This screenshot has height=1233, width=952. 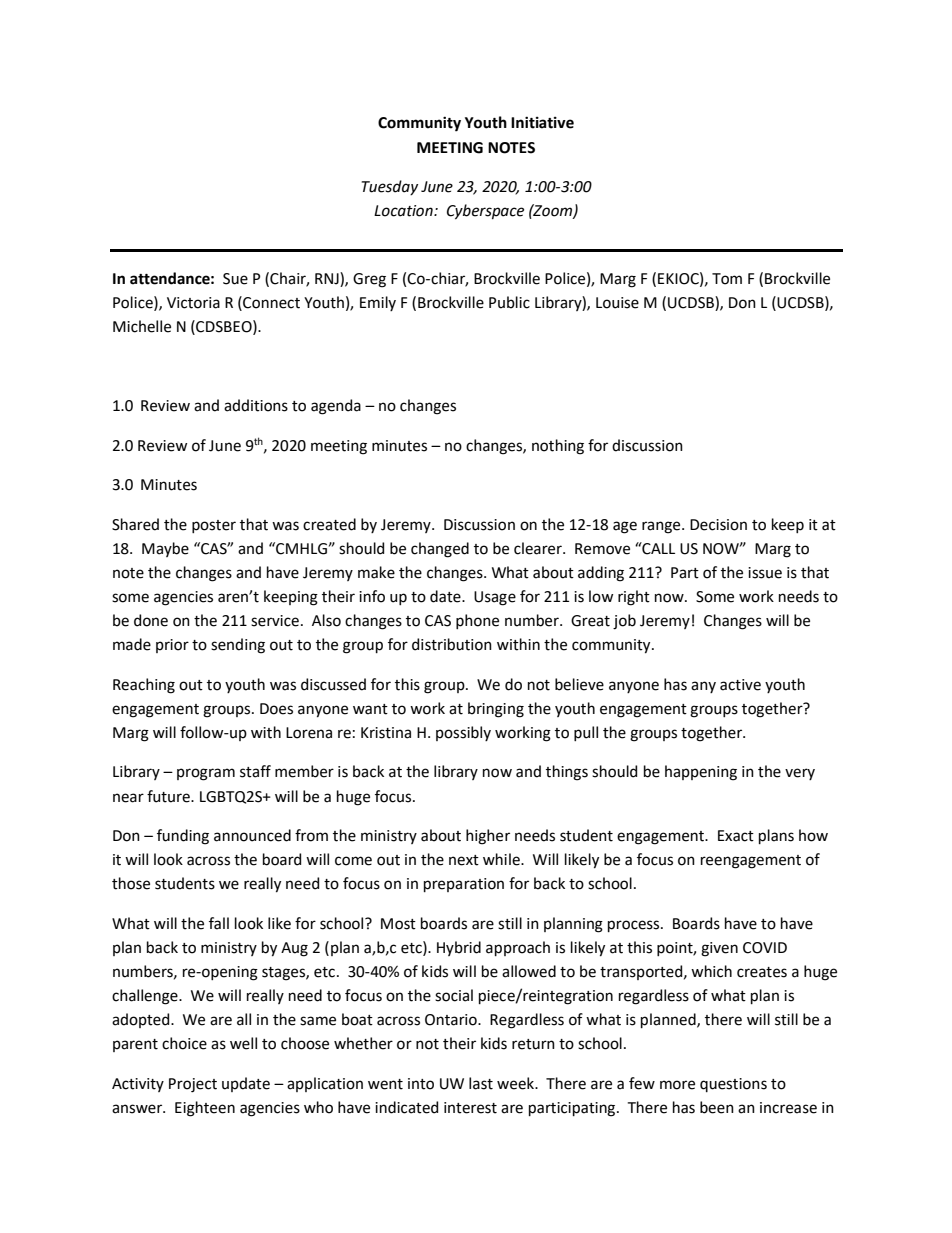 I want to click on issue, so click(x=765, y=573).
